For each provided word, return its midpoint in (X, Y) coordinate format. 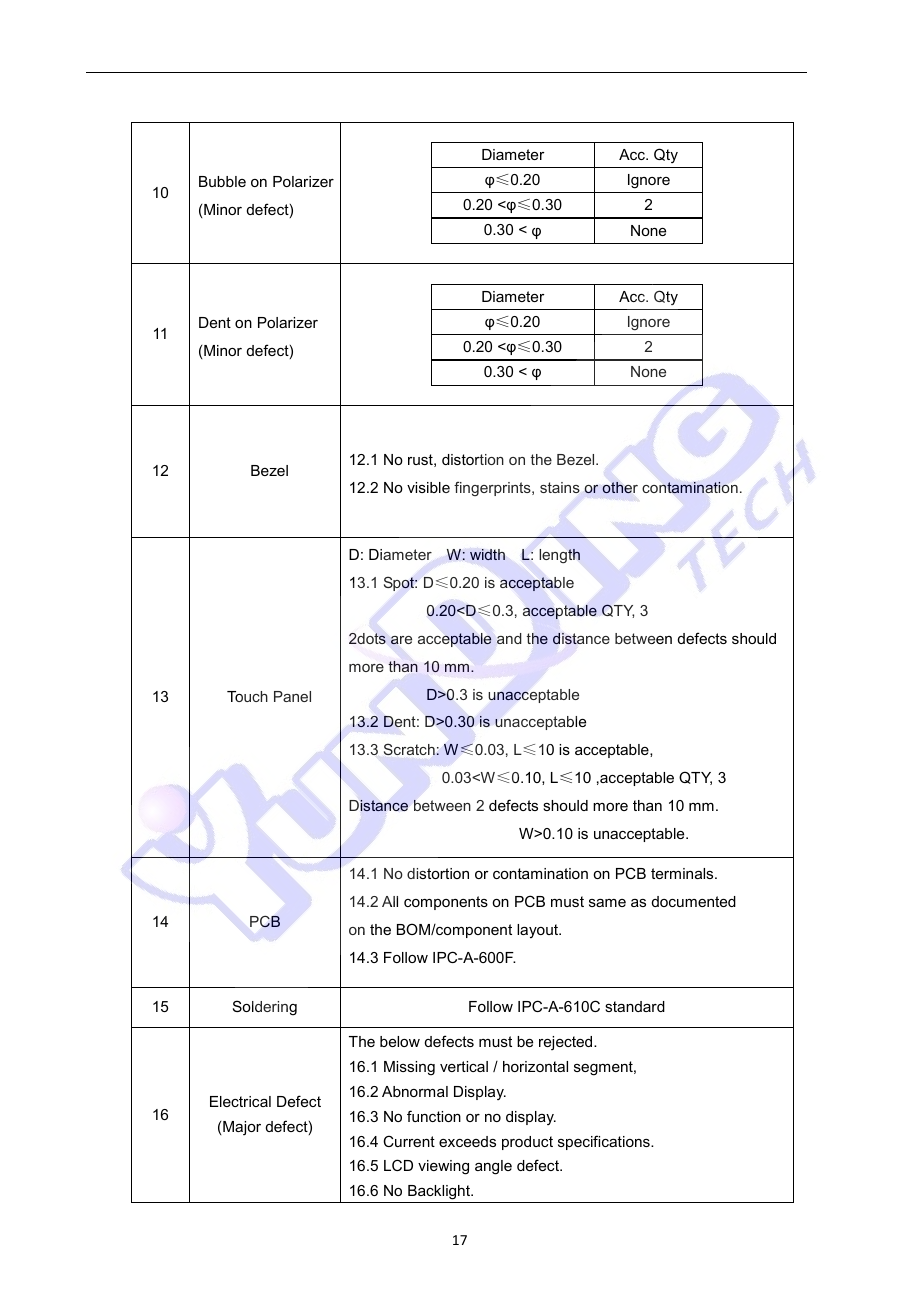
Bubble (222, 181)
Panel (292, 696)
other (620, 487)
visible (428, 487)
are (401, 640)
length (559, 556)
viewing (443, 1167)
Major (242, 1128)
